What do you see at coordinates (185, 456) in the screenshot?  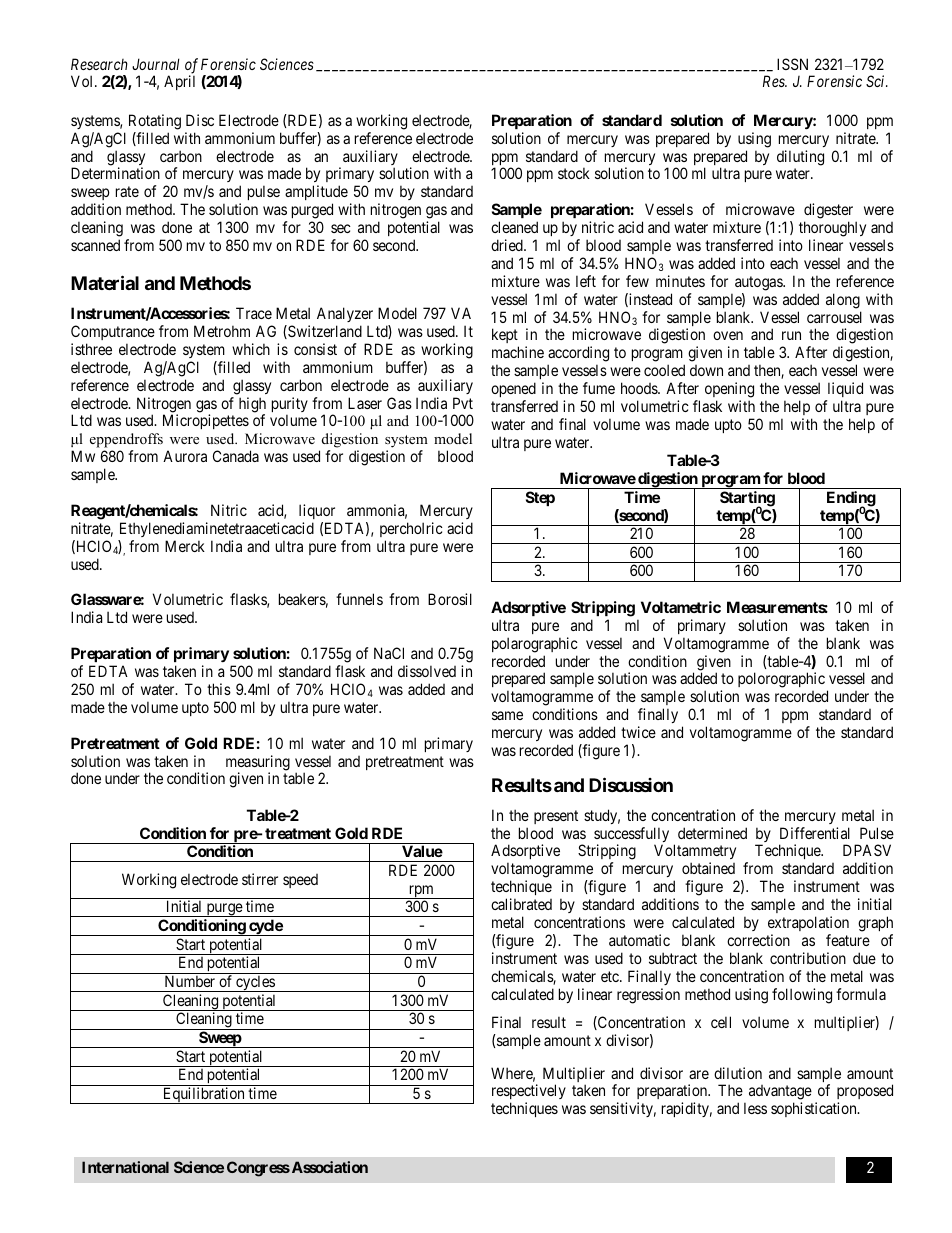 I see `Aurora` at bounding box center [185, 456].
